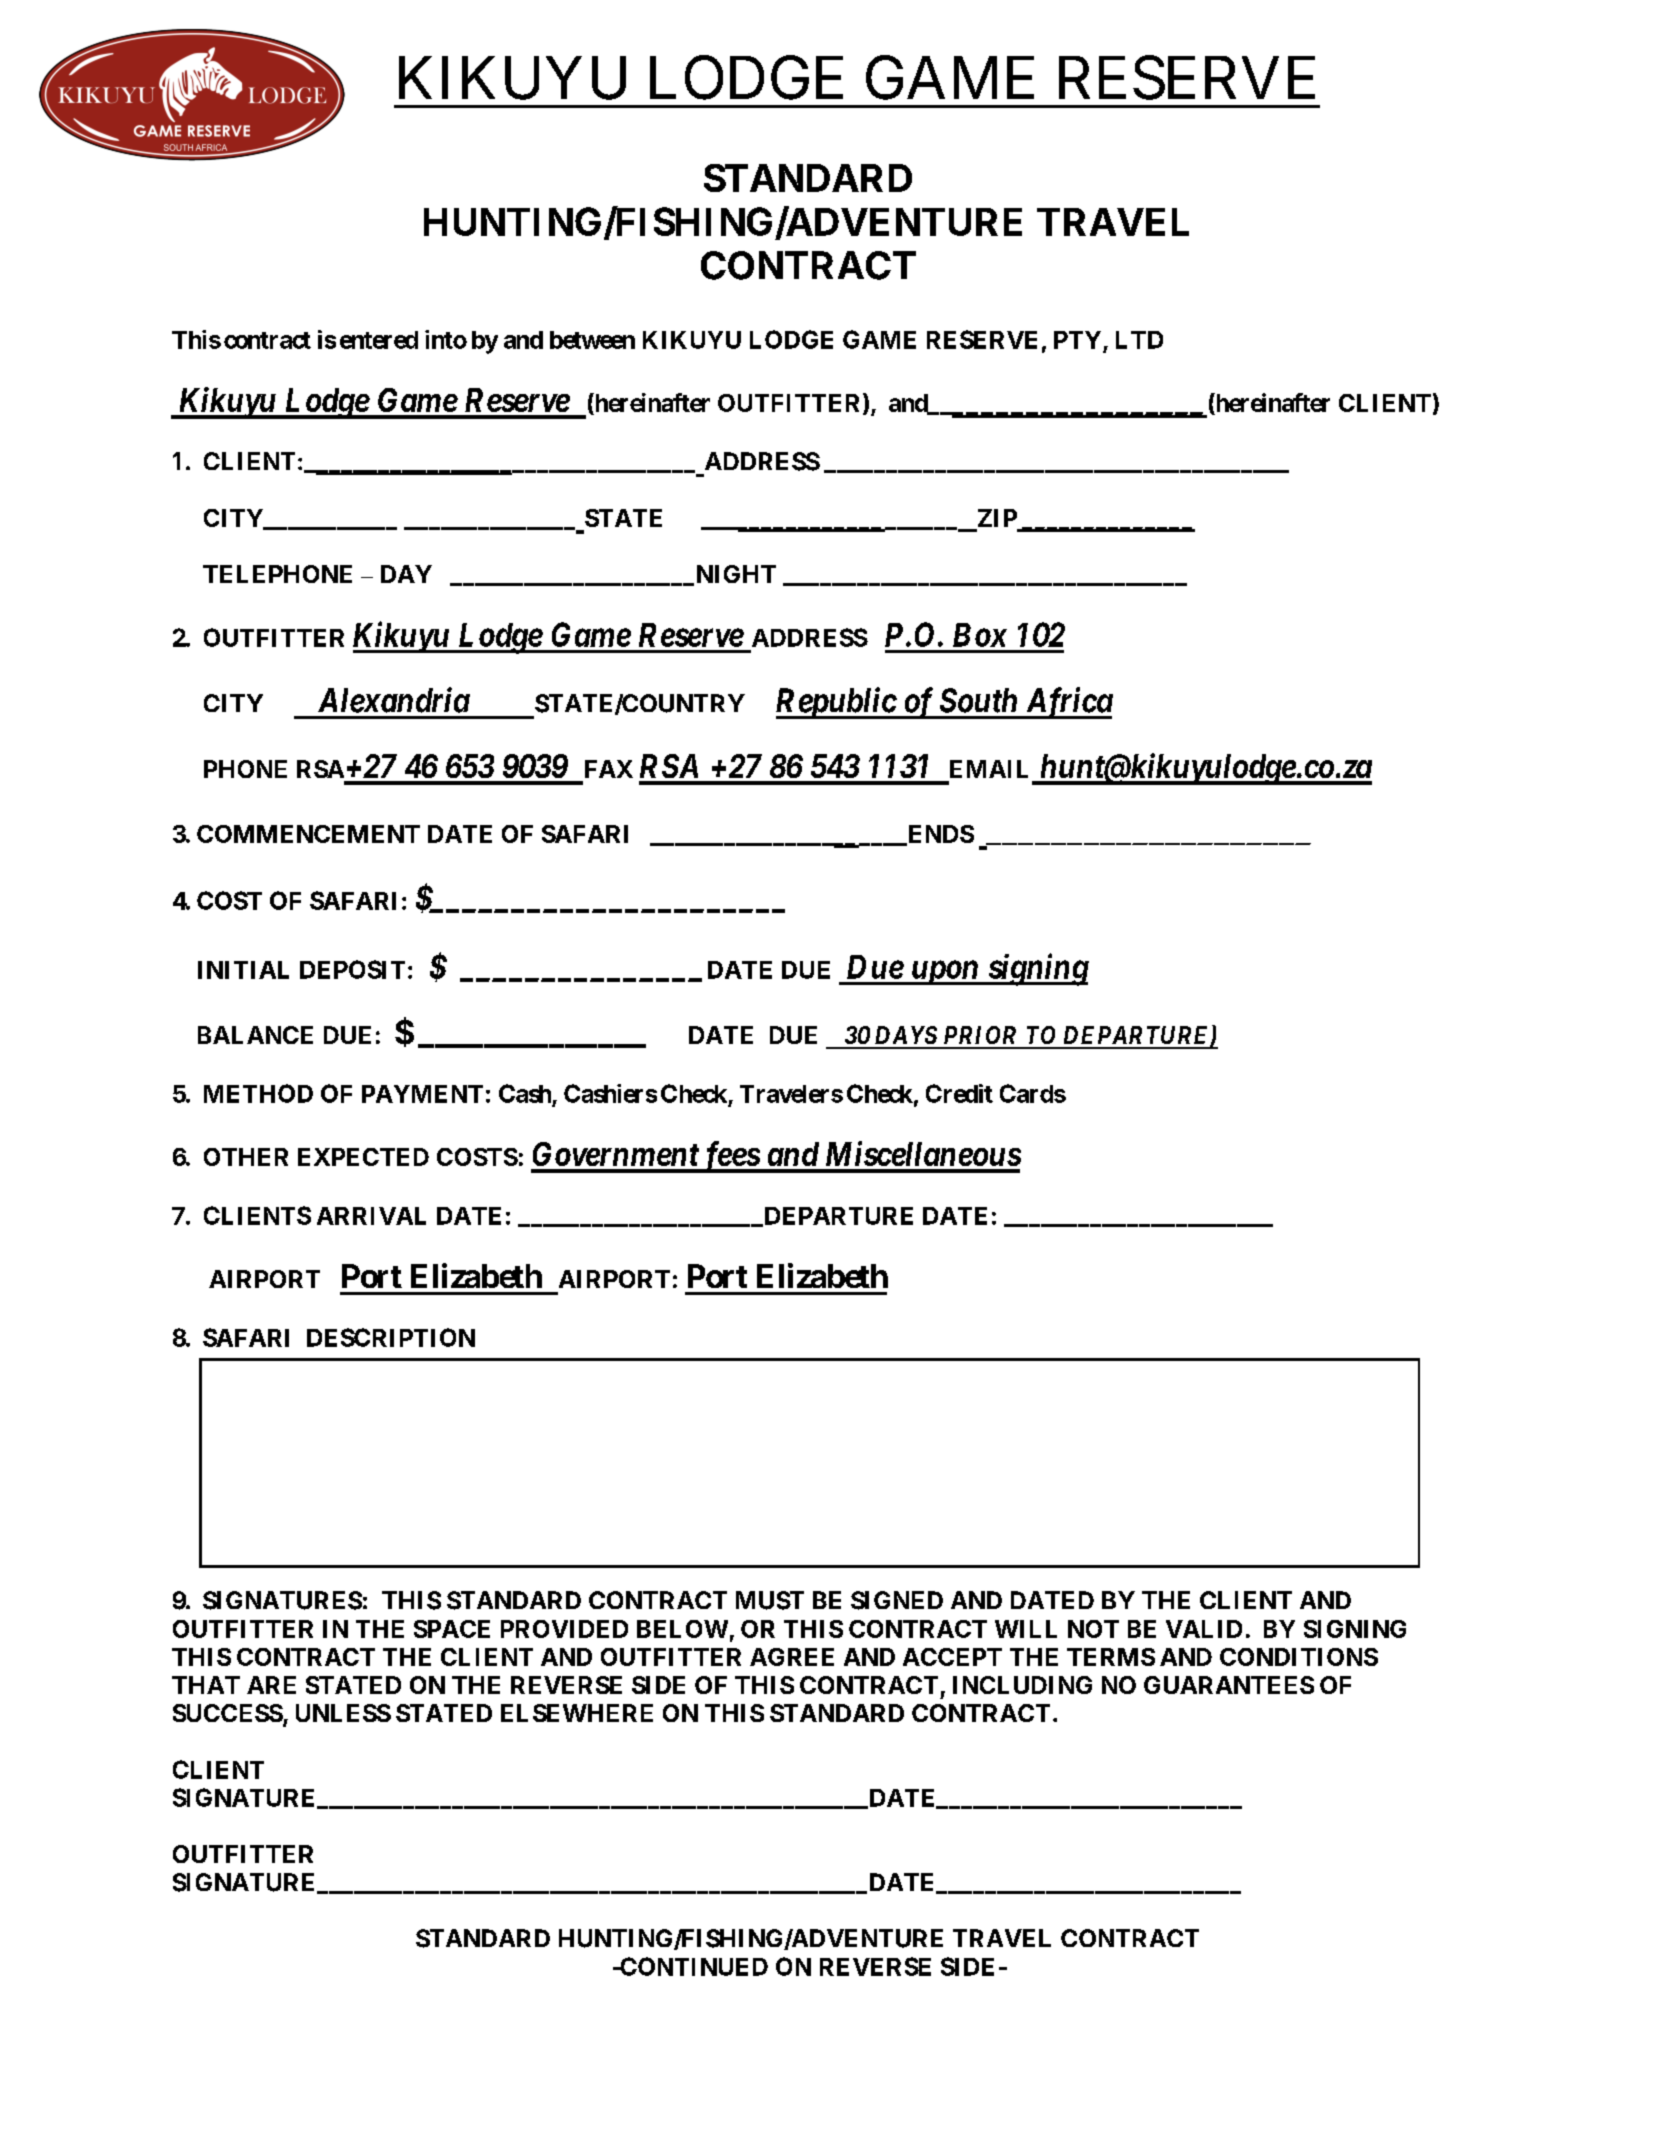  What do you see at coordinates (959, 1093) in the image?
I see `Credit` at bounding box center [959, 1093].
